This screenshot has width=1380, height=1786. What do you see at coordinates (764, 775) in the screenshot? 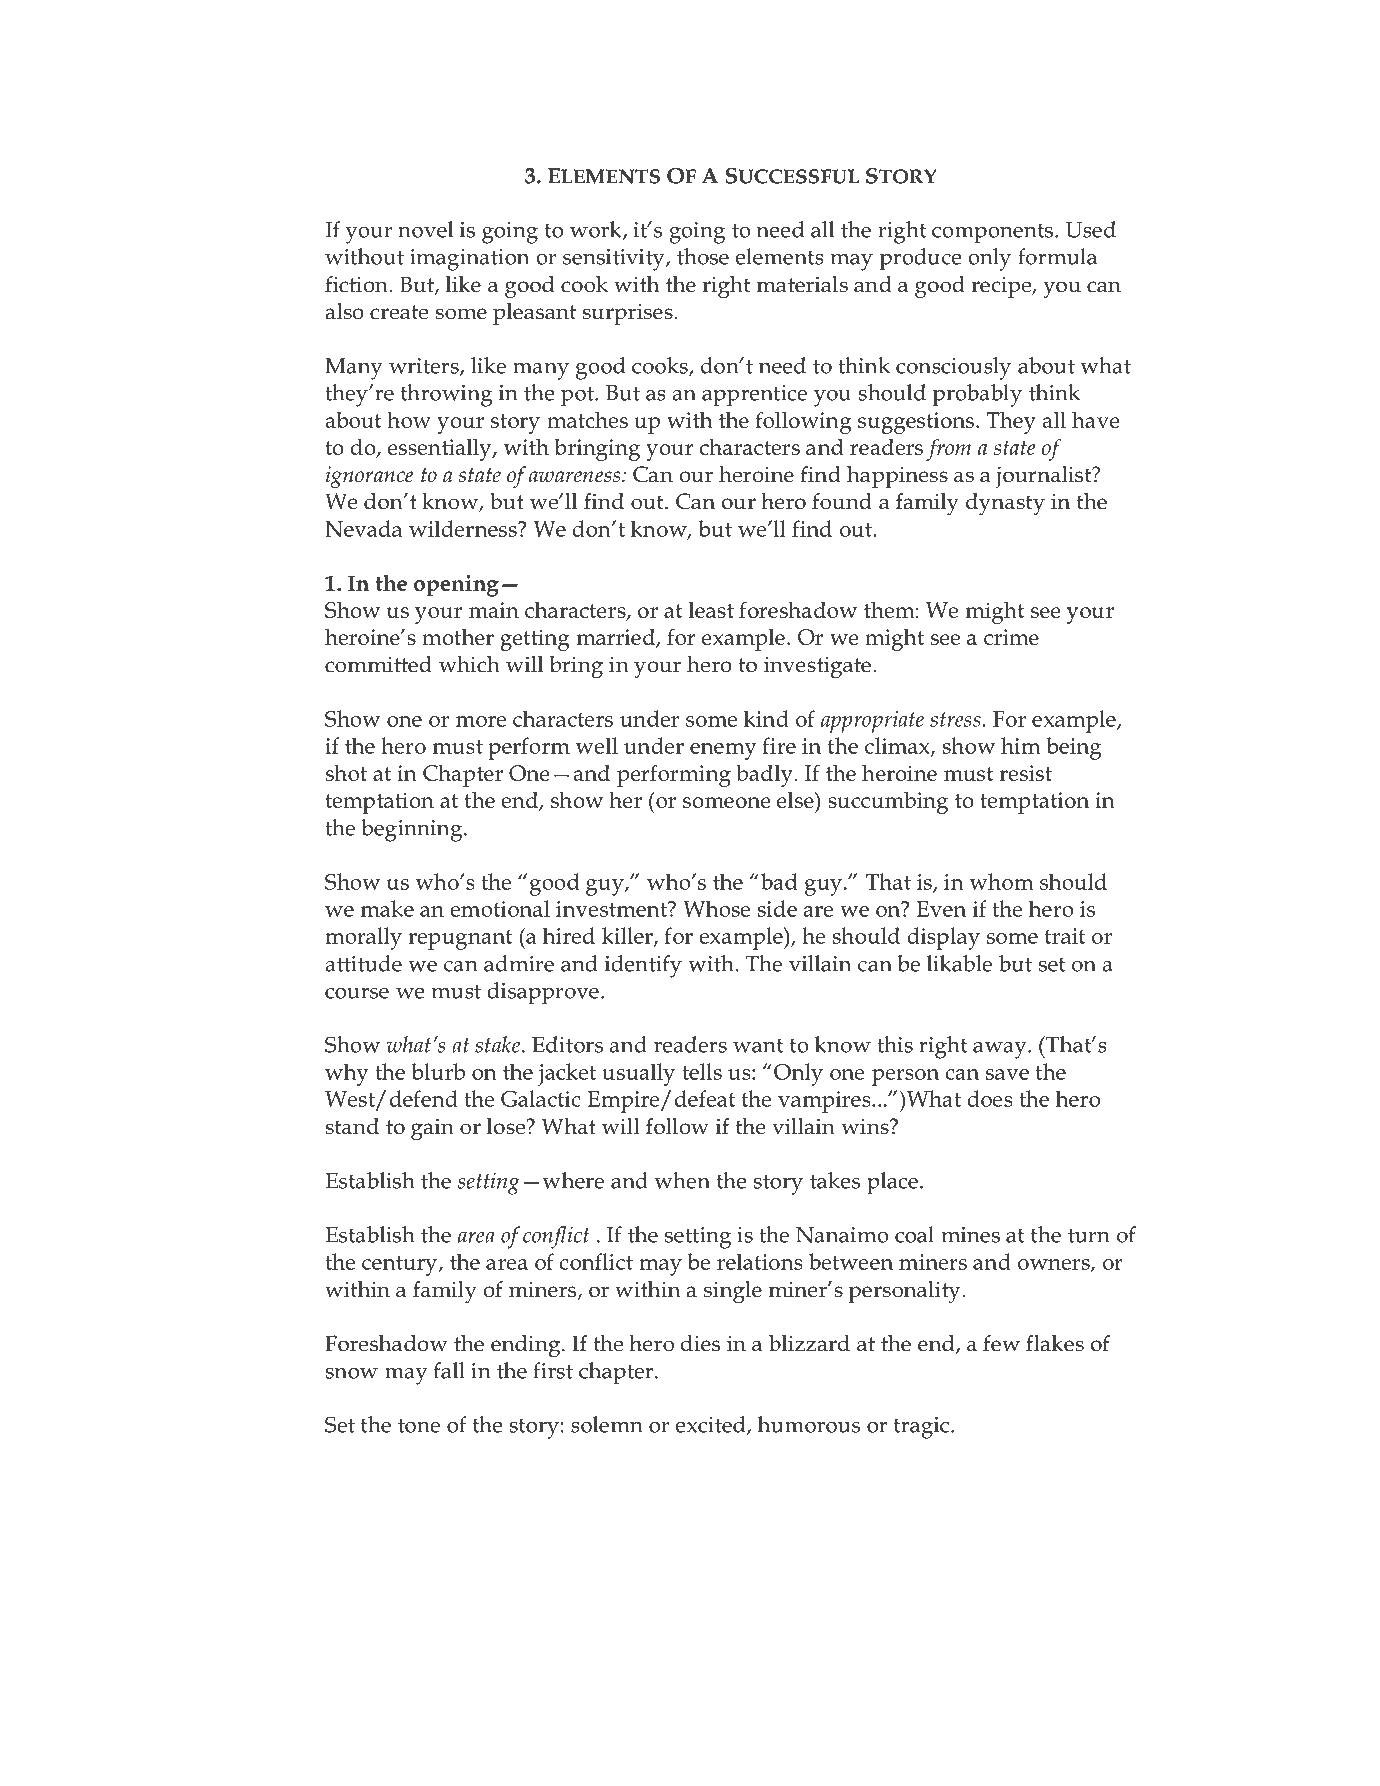
I see `badly` at bounding box center [764, 775].
